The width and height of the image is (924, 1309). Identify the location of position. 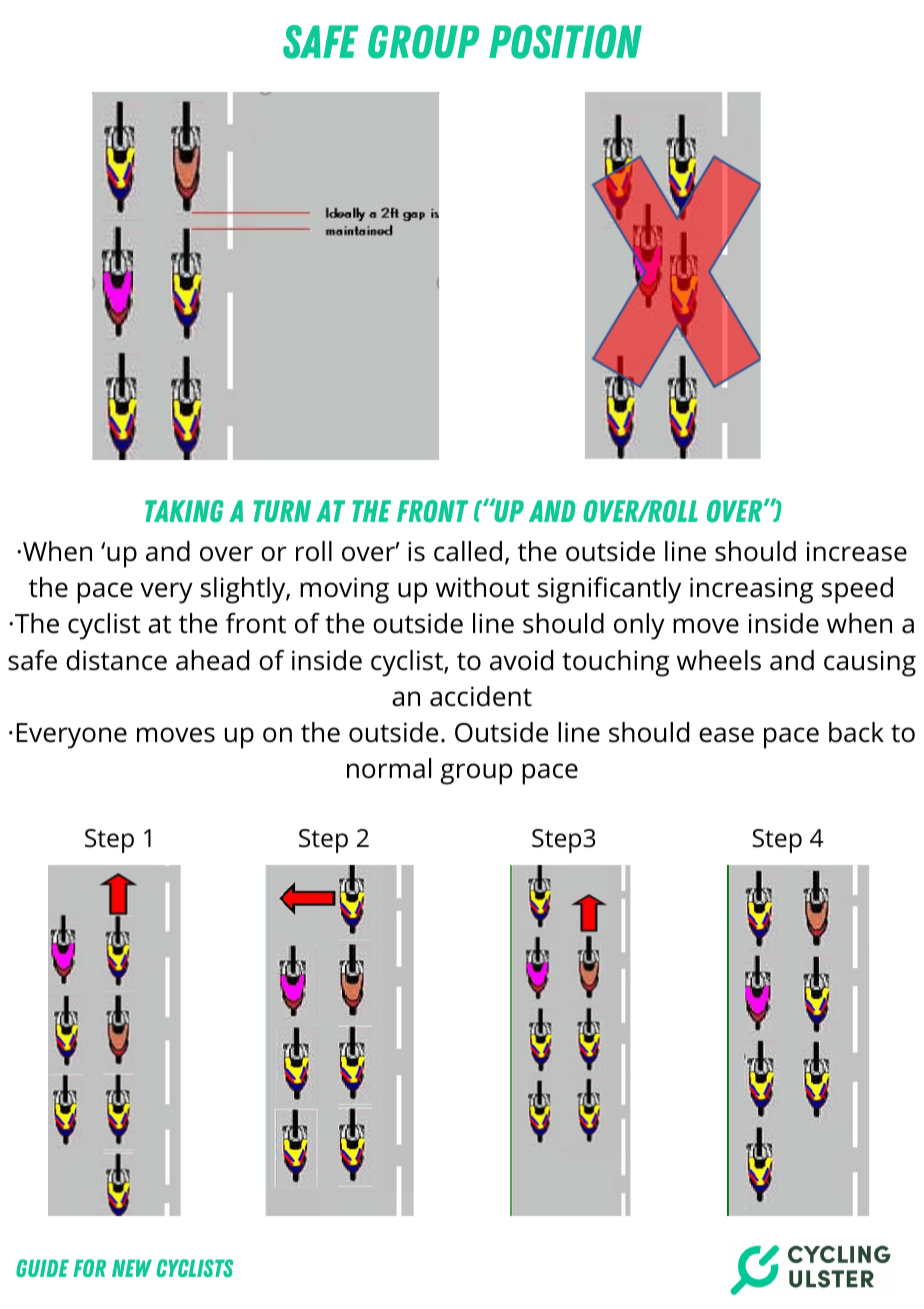
(565, 42).
